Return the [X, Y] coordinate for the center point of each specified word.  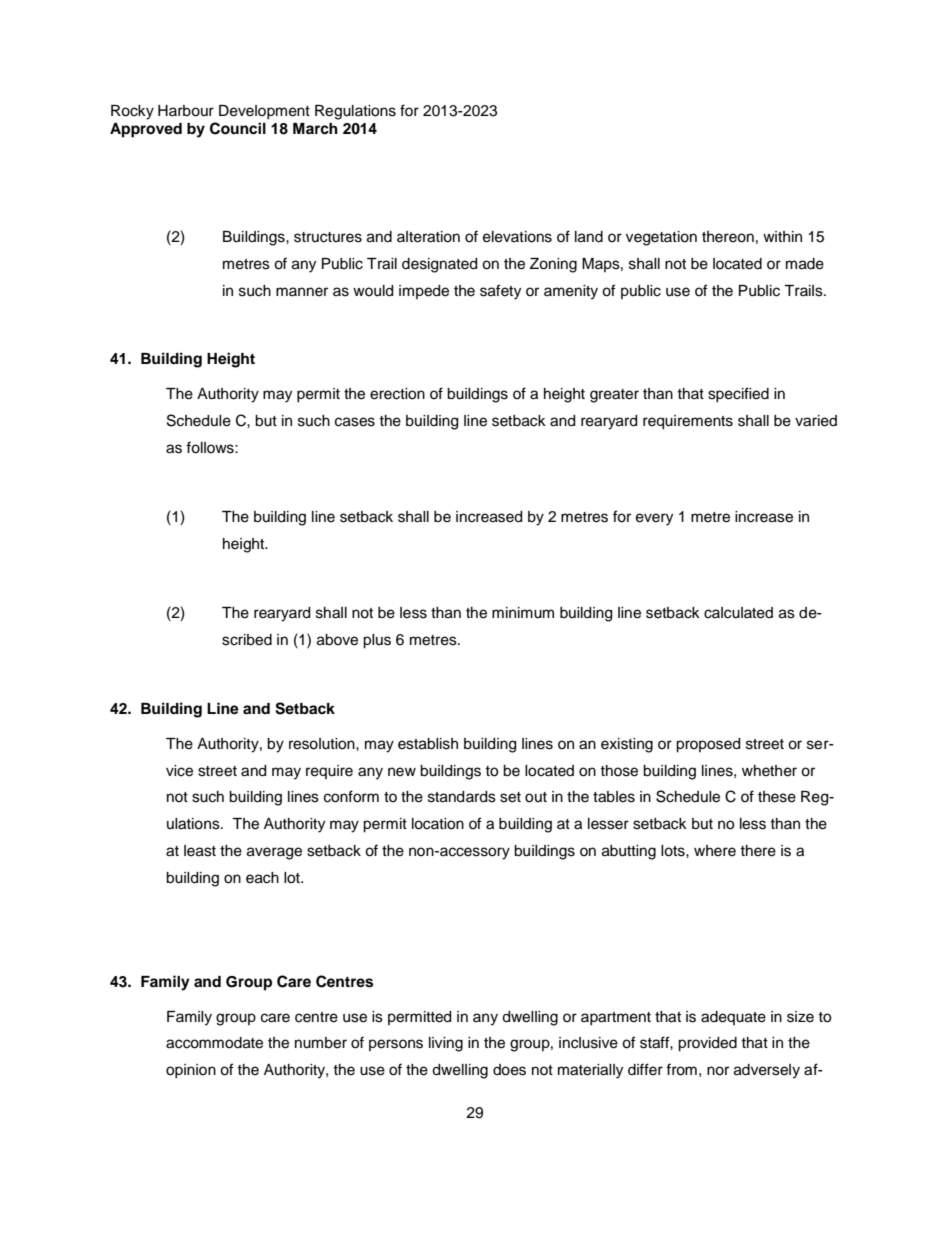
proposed [708, 745]
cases [355, 422]
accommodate [214, 1043]
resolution [323, 744]
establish [428, 744]
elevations [517, 237]
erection [397, 394]
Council [238, 128]
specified [738, 395]
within [782, 236]
